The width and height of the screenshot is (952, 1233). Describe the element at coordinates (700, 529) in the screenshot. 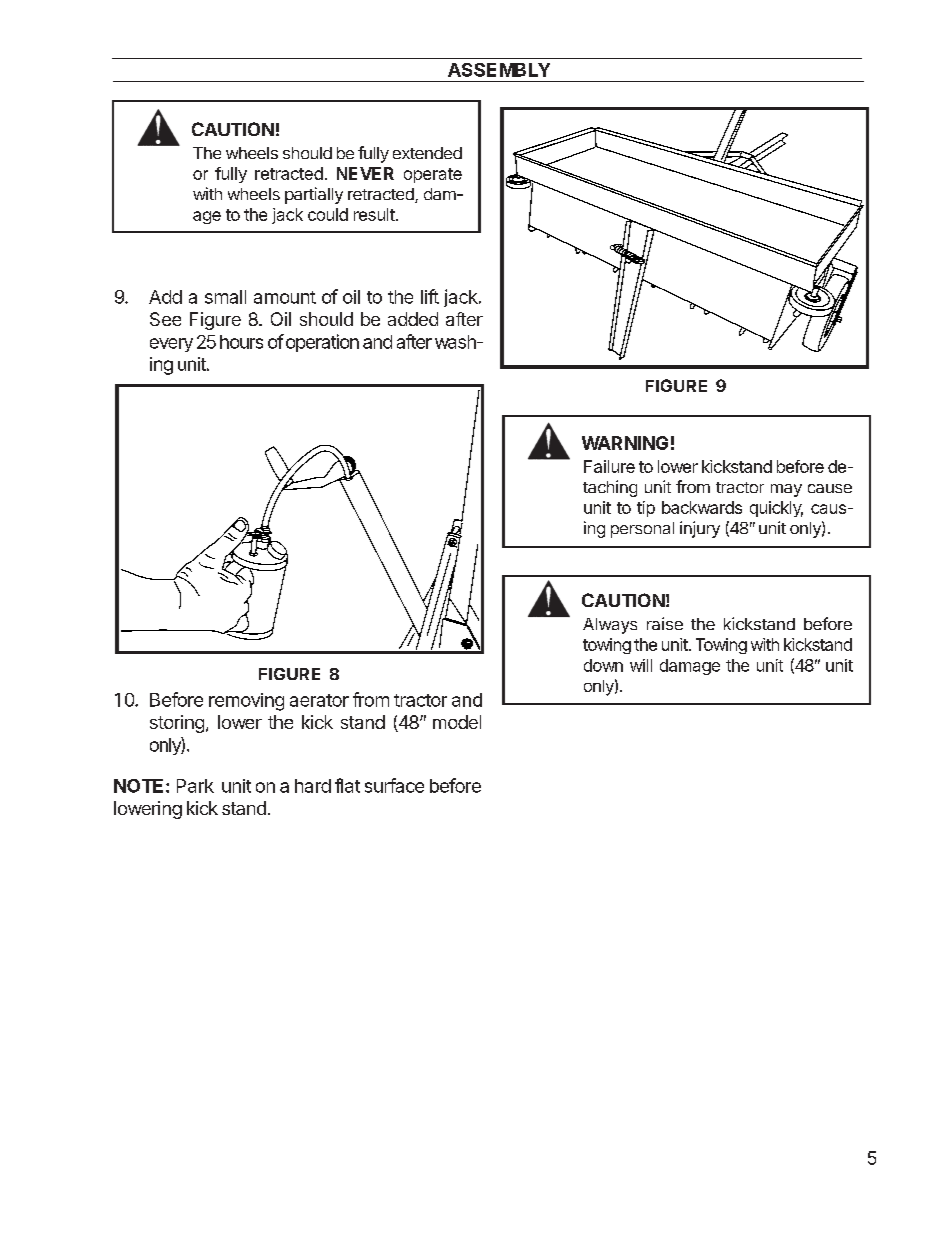

I see `injury` at that location.
